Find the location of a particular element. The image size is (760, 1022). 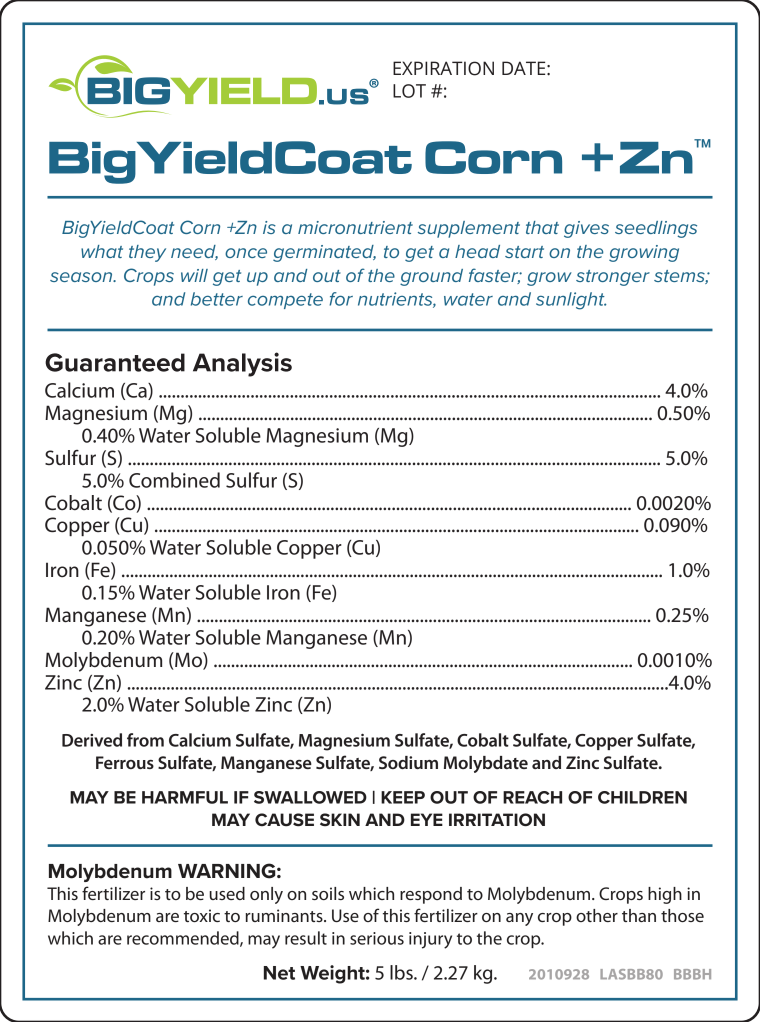

Sodium is located at coordinates (408, 762).
